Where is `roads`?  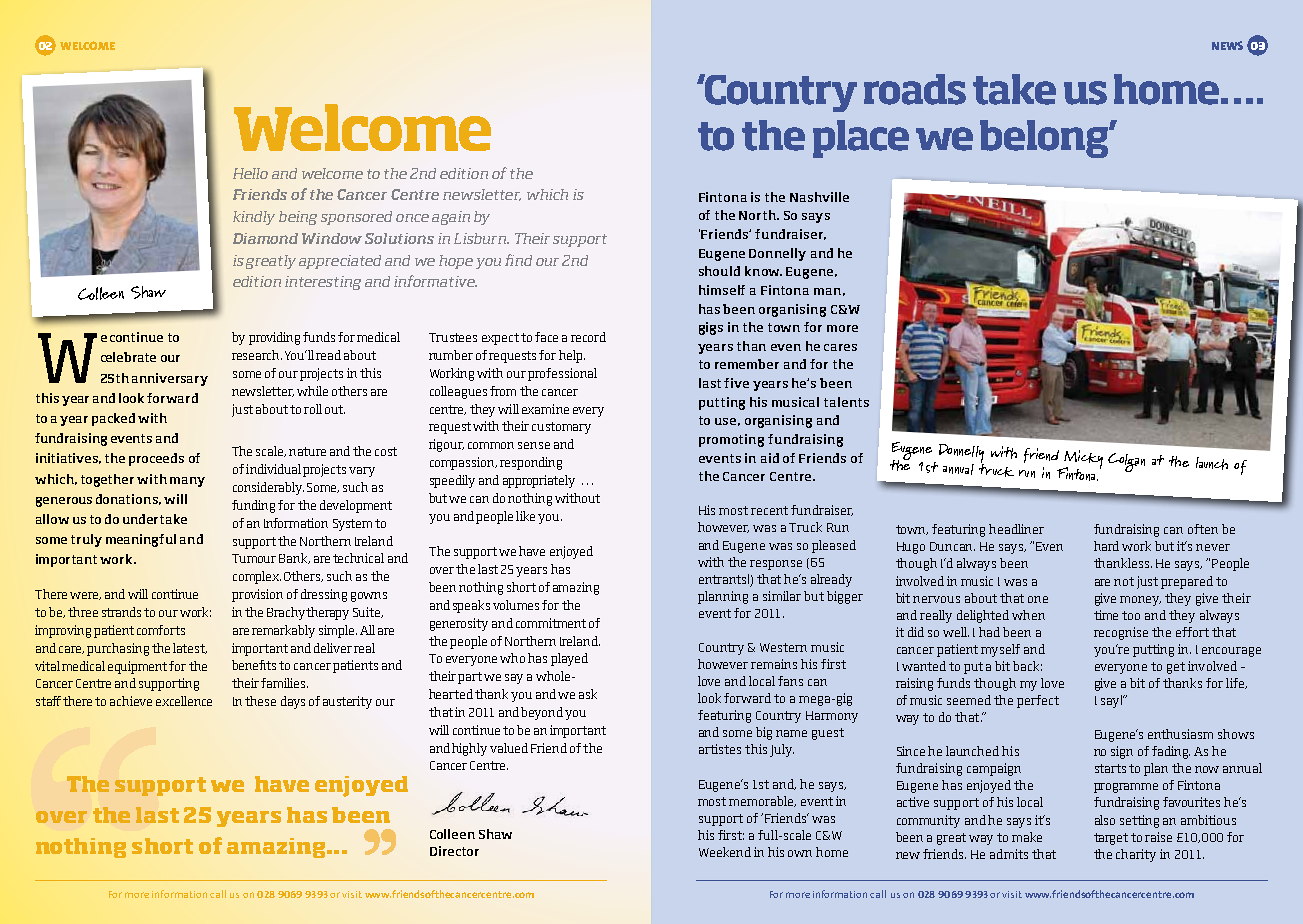 roads is located at coordinates (915, 89).
